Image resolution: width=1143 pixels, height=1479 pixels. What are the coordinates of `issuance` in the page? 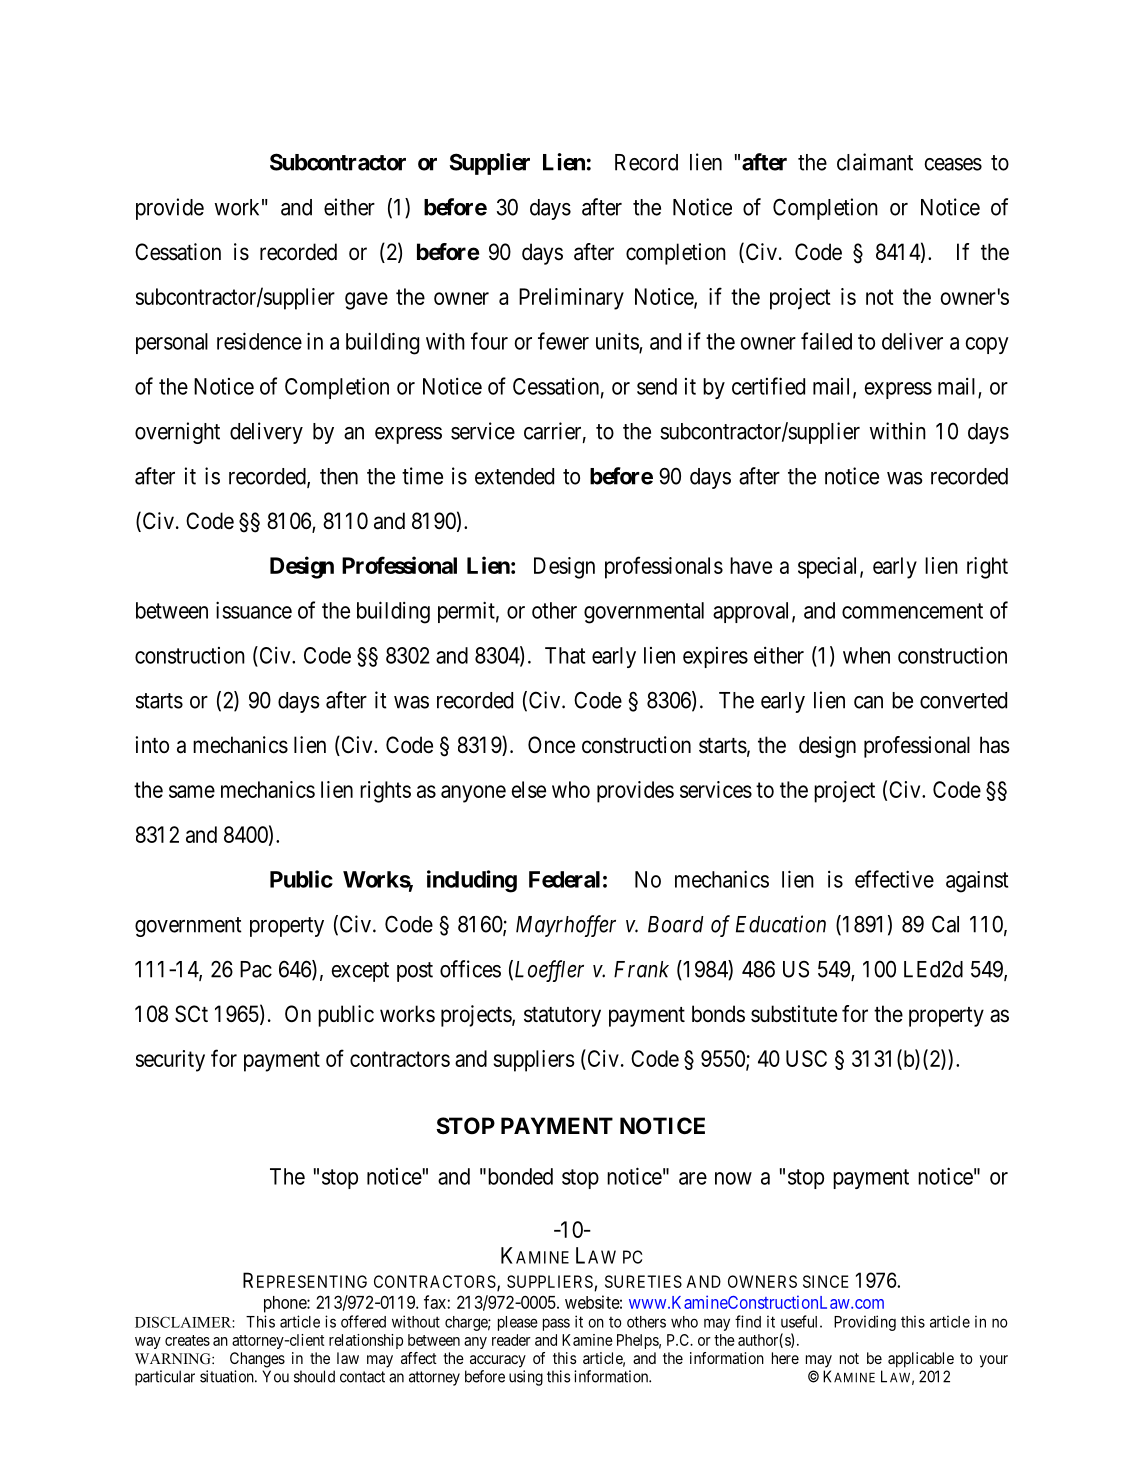 It's located at (254, 610).
